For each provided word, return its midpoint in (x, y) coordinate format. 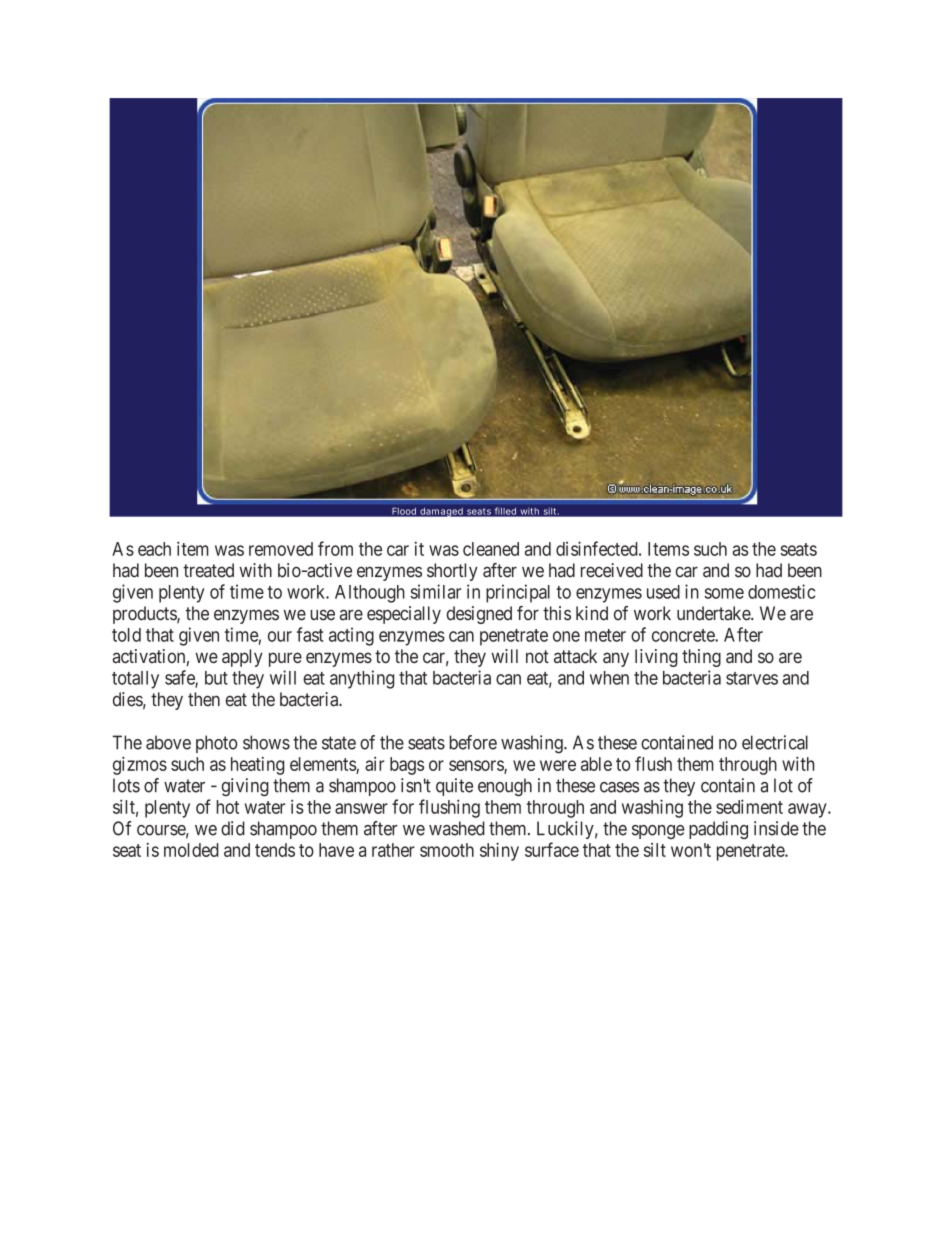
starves (752, 678)
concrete (684, 635)
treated (208, 570)
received (612, 570)
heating (257, 766)
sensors (477, 766)
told (126, 635)
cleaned (491, 549)
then (204, 699)
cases (619, 787)
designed (479, 615)
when (609, 678)
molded (191, 850)
